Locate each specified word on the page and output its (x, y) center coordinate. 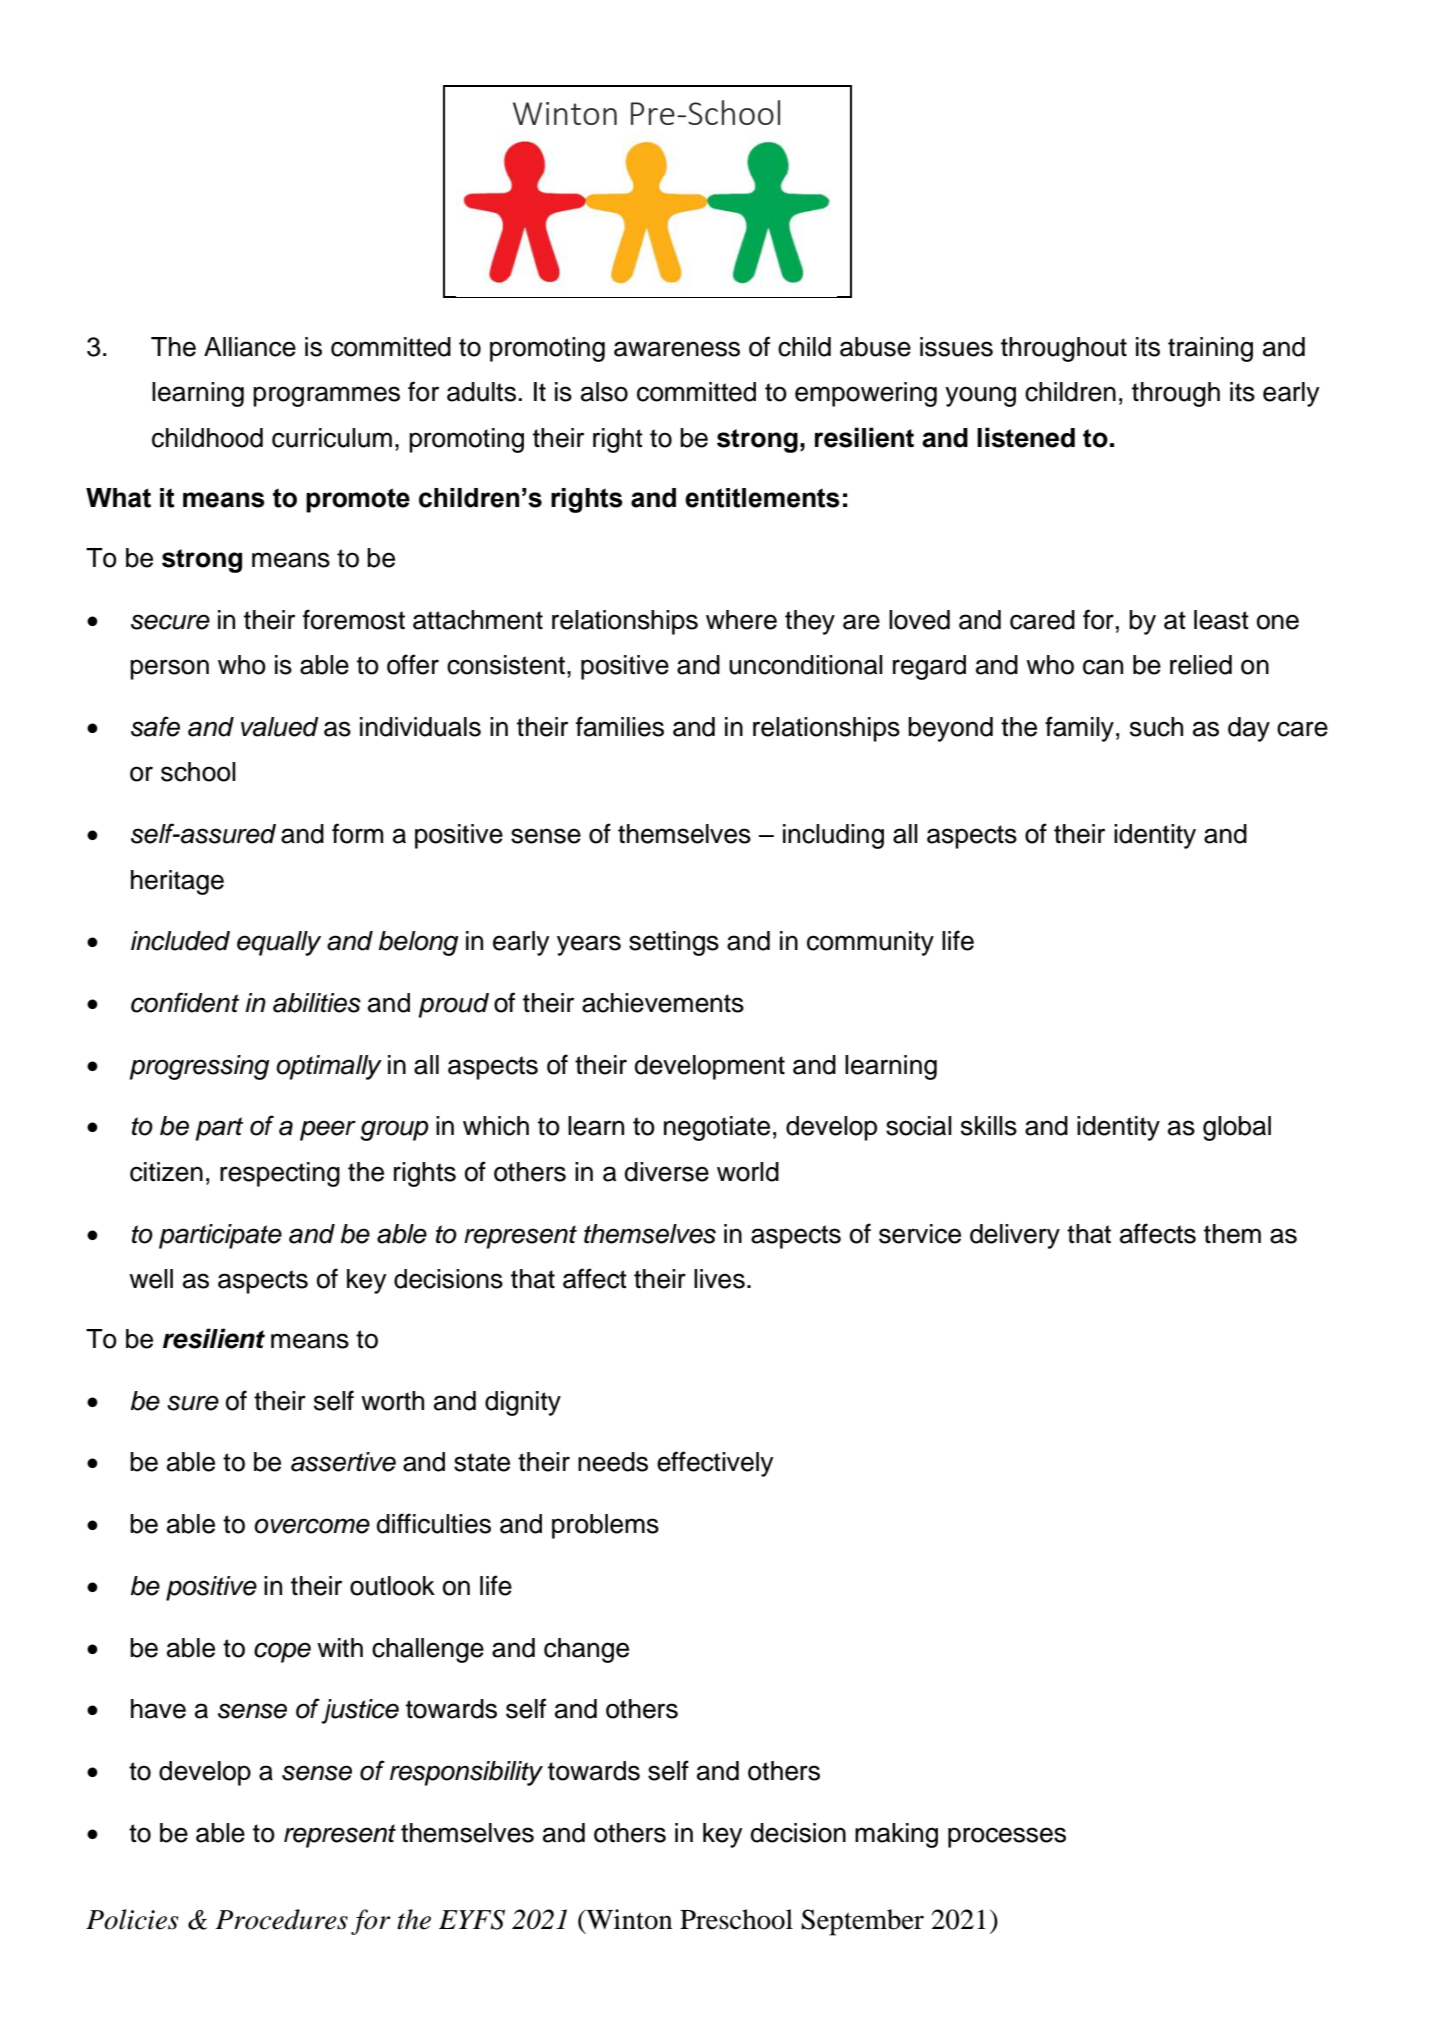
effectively (715, 1464)
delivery (1015, 1236)
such (1156, 727)
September (862, 1922)
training (1210, 349)
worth (392, 1401)
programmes (326, 396)
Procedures (281, 1919)
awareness (677, 349)
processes (1007, 1837)
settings (674, 943)
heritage (177, 882)
